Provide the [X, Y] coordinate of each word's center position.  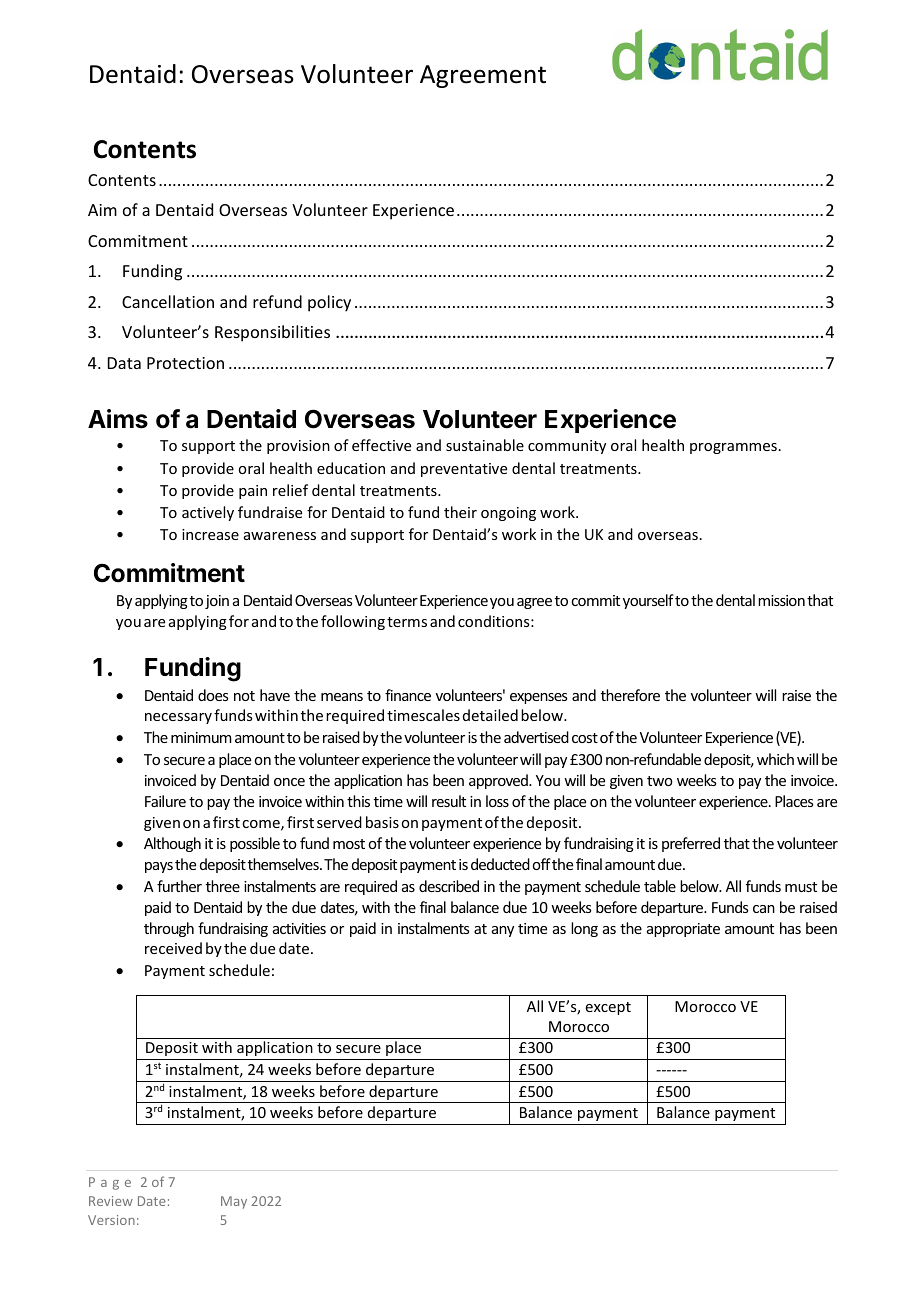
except [608, 1008]
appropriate [683, 930]
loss [497, 801]
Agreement [483, 76]
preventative [464, 470]
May [234, 1202]
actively [208, 513]
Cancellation [168, 301]
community [567, 447]
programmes [733, 448]
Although [172, 844]
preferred [691, 844]
